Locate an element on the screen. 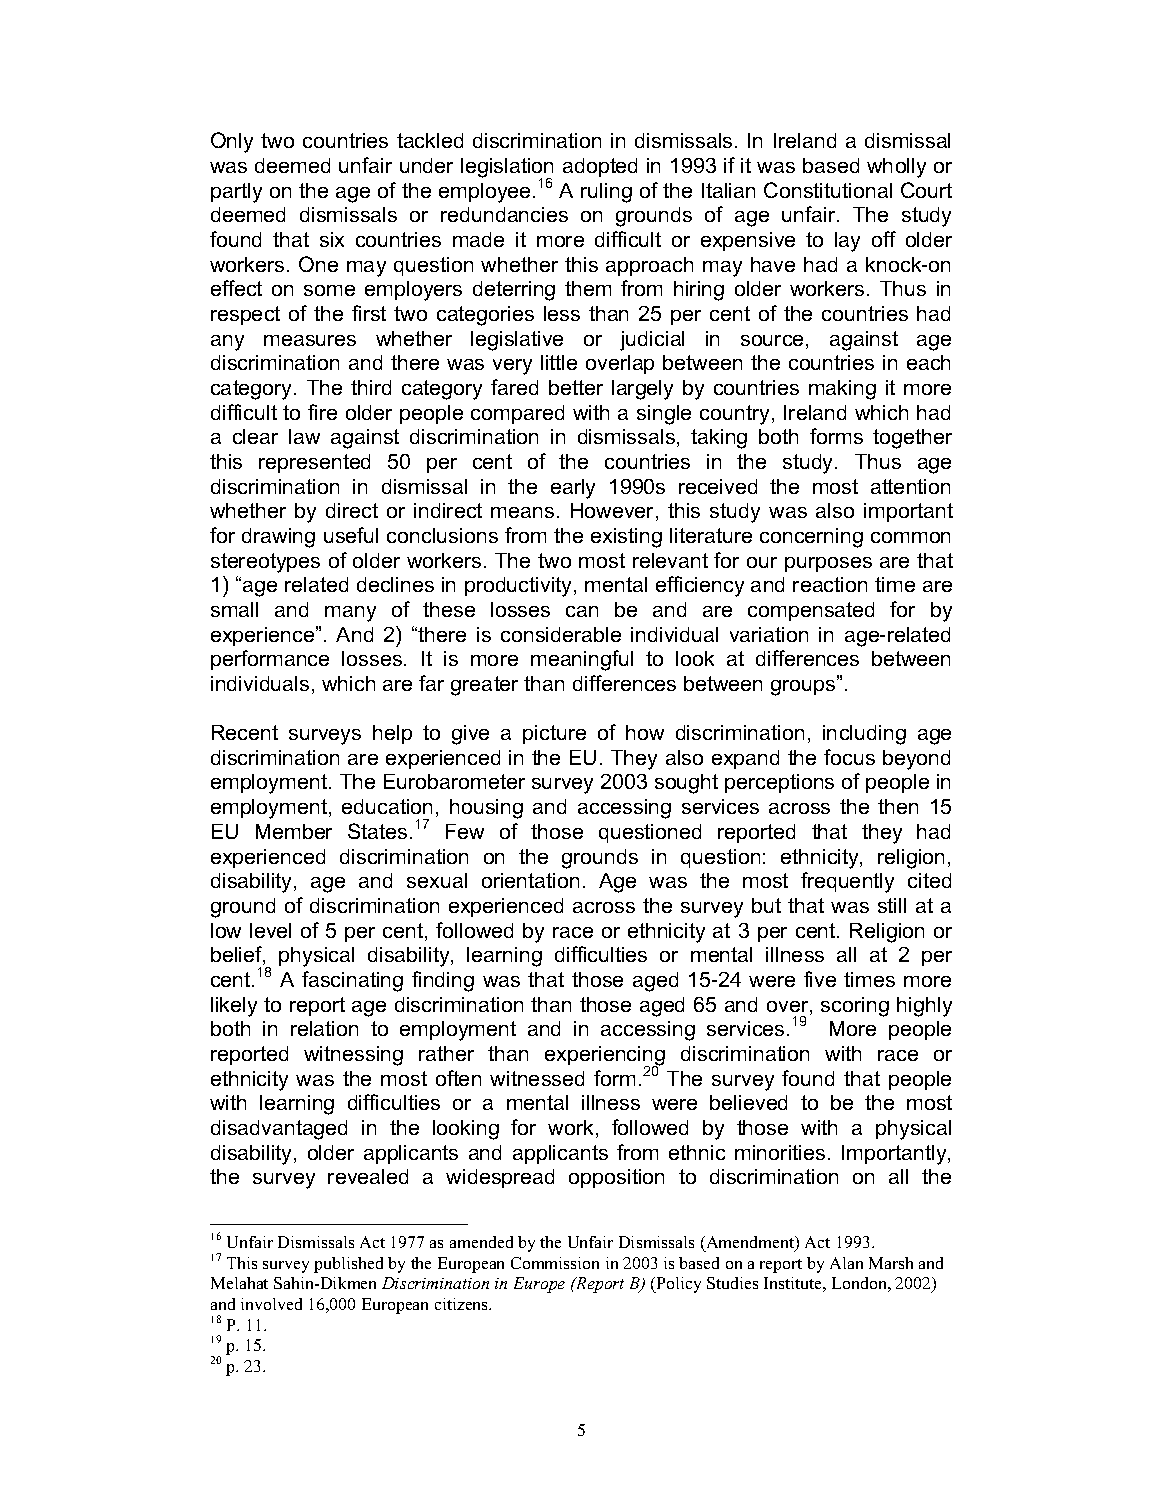  Commission is located at coordinates (555, 1263).
